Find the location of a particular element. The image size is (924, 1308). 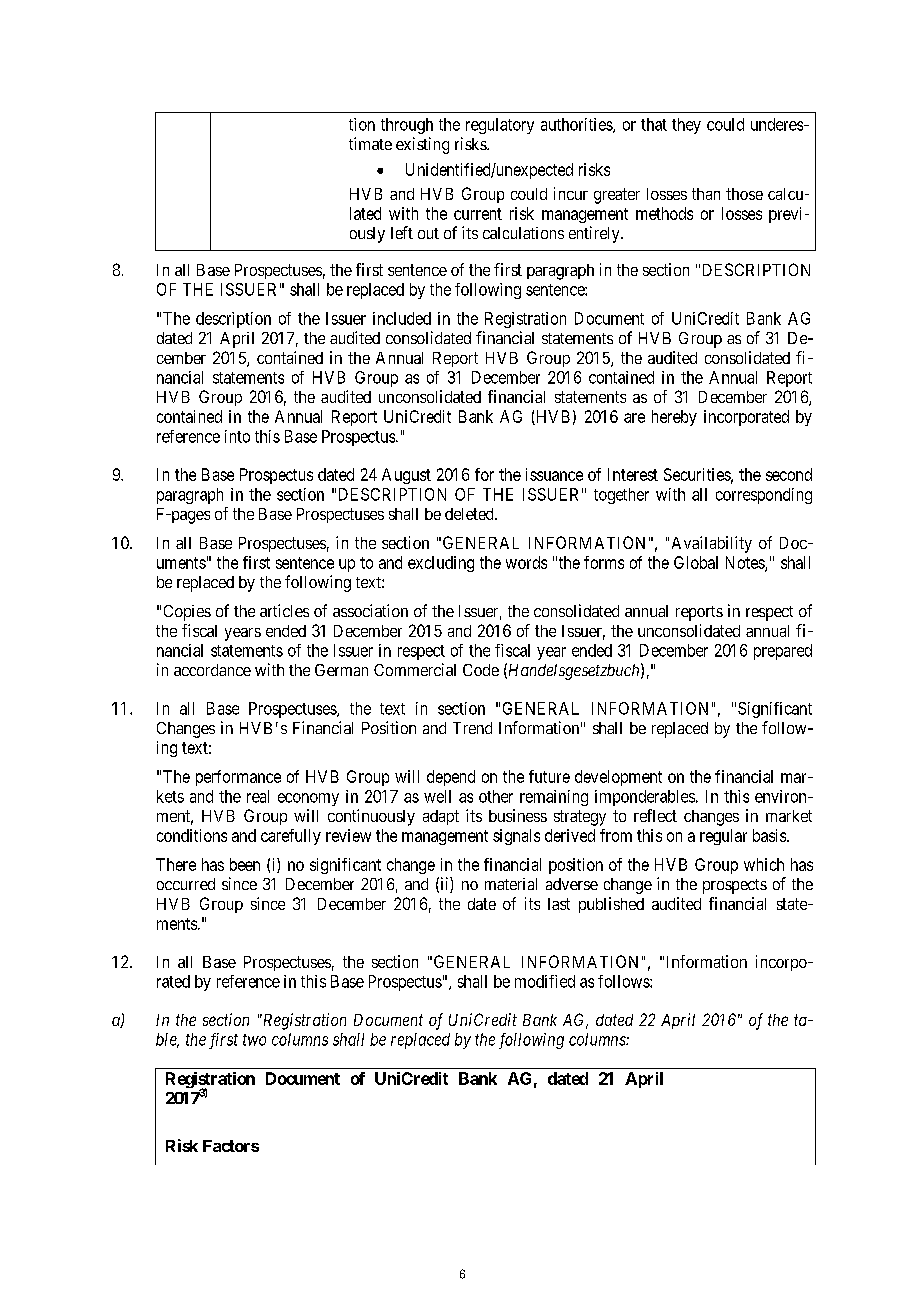

Global is located at coordinates (696, 562).
